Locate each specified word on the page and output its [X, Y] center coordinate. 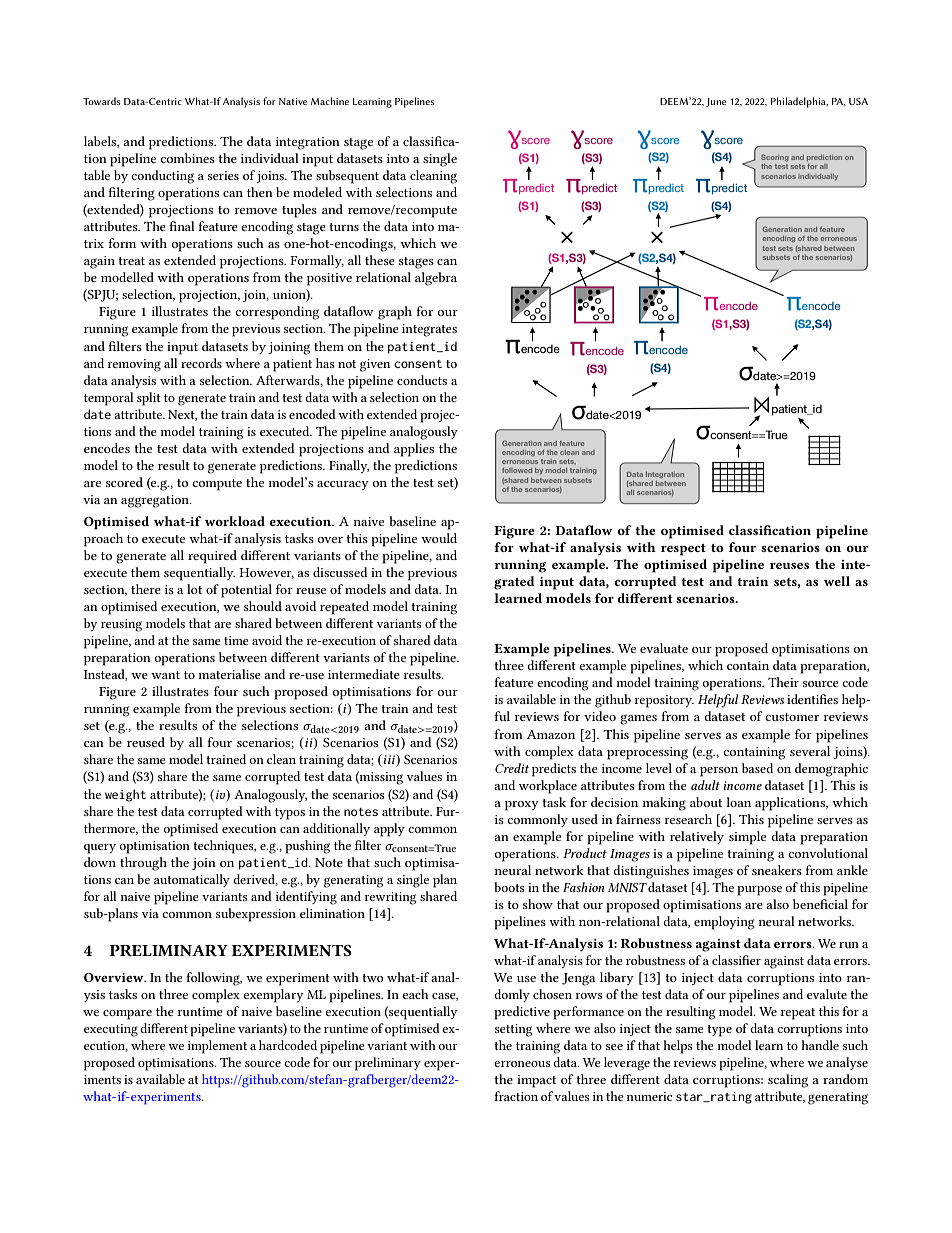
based [757, 768]
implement [217, 1047]
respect [683, 550]
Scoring [775, 157]
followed [517, 470]
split [149, 399]
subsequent [347, 177]
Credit [512, 768]
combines [187, 158]
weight [125, 795]
